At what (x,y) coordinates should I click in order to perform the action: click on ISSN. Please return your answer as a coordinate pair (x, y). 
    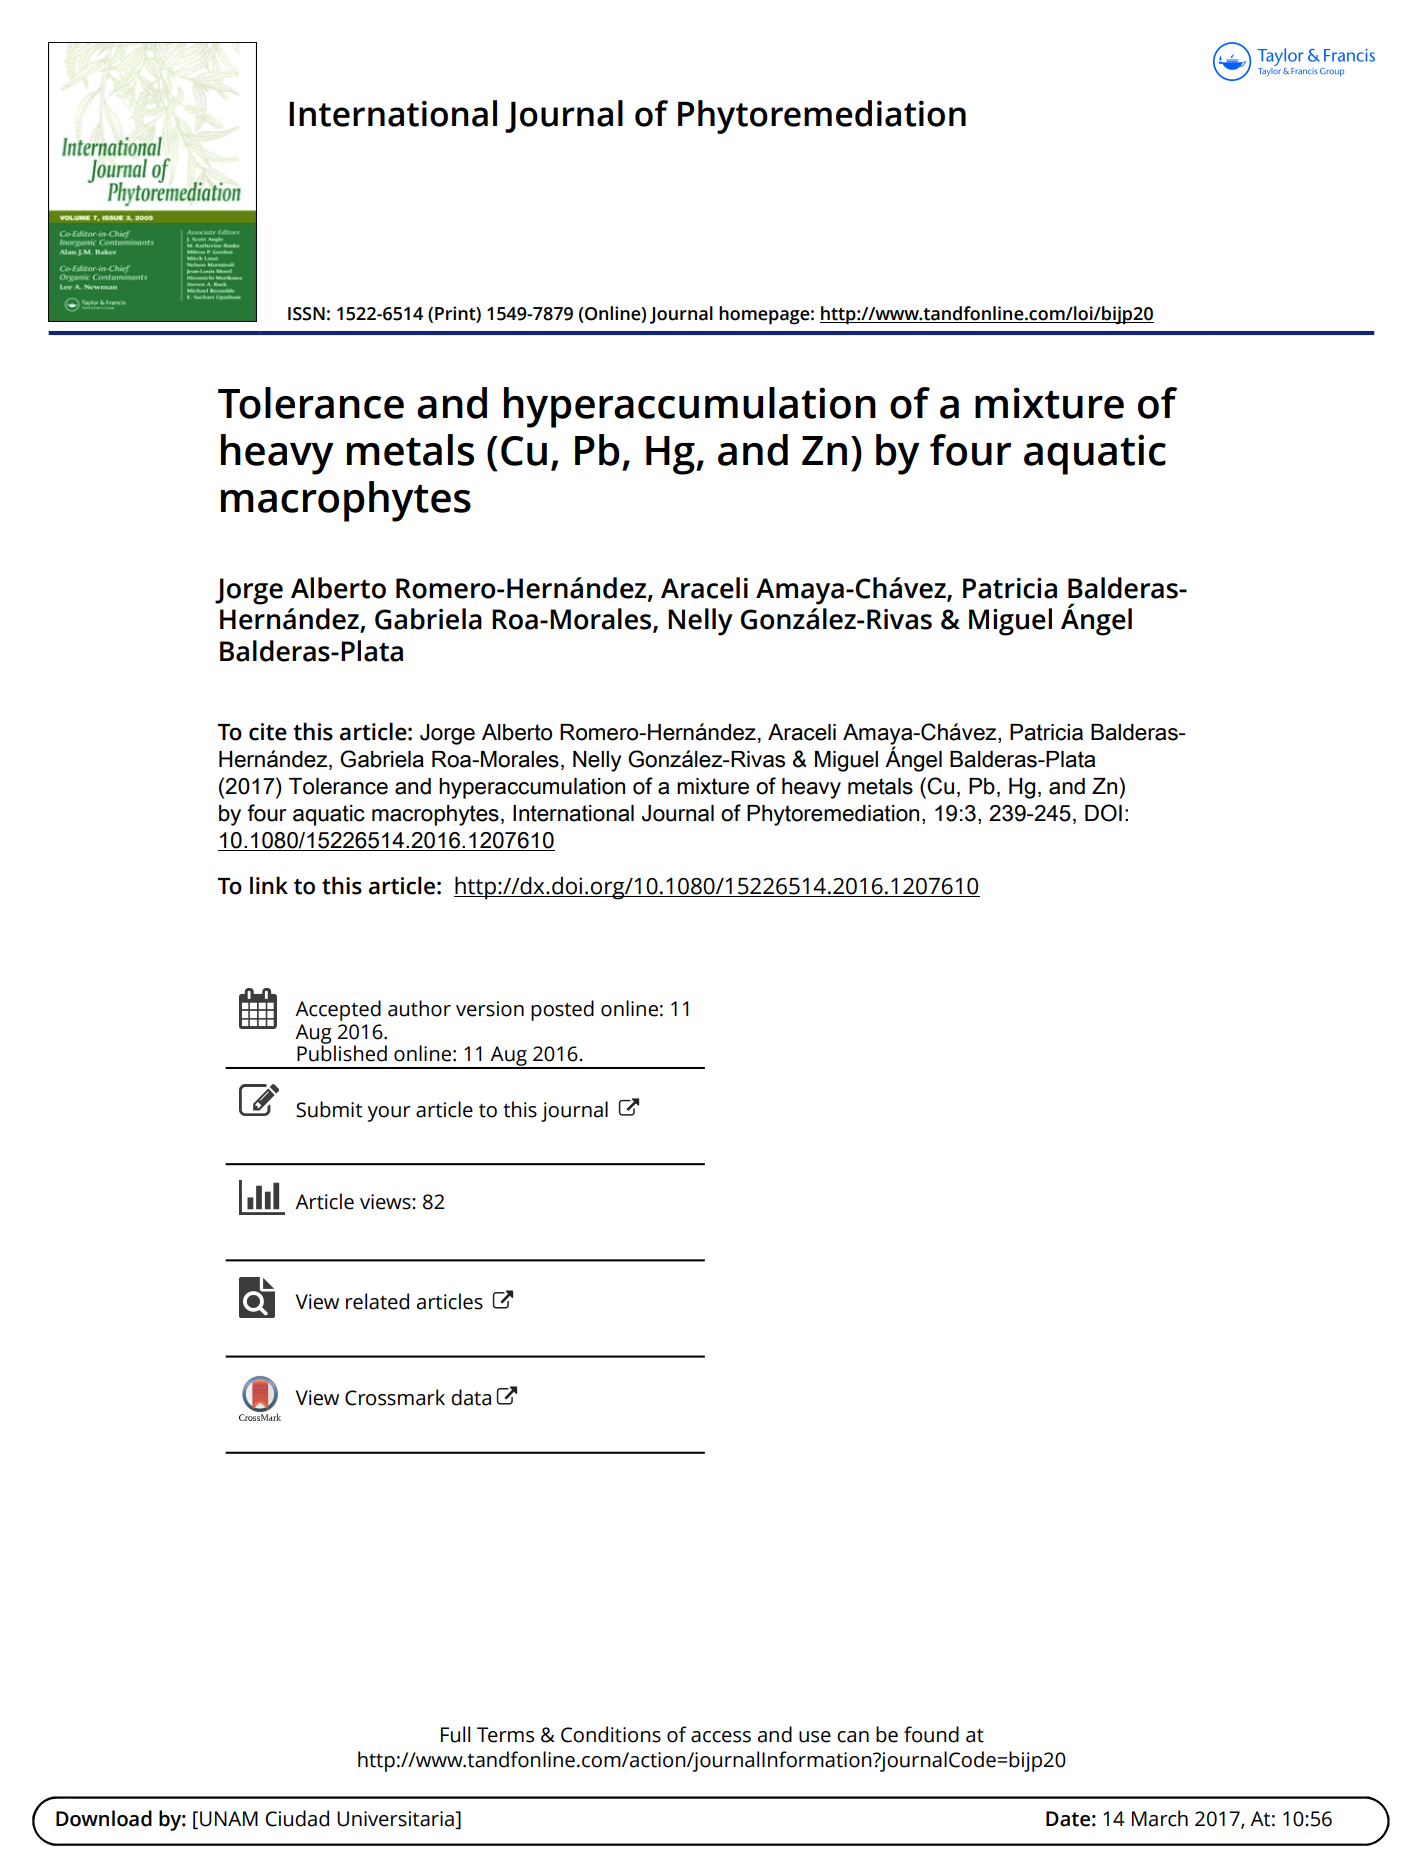
    Looking at the image, I should click on (306, 314).
